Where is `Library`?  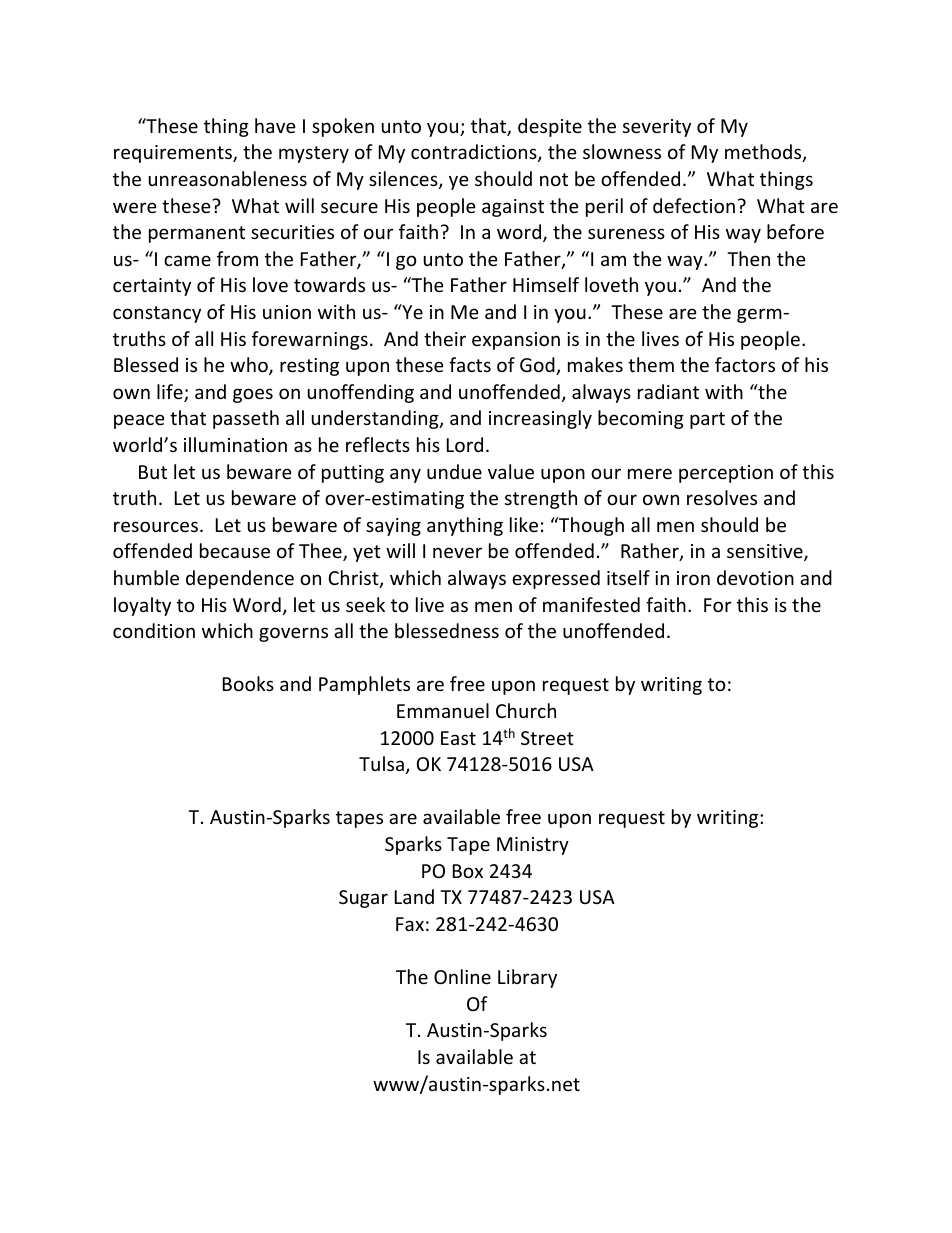 Library is located at coordinates (527, 978).
